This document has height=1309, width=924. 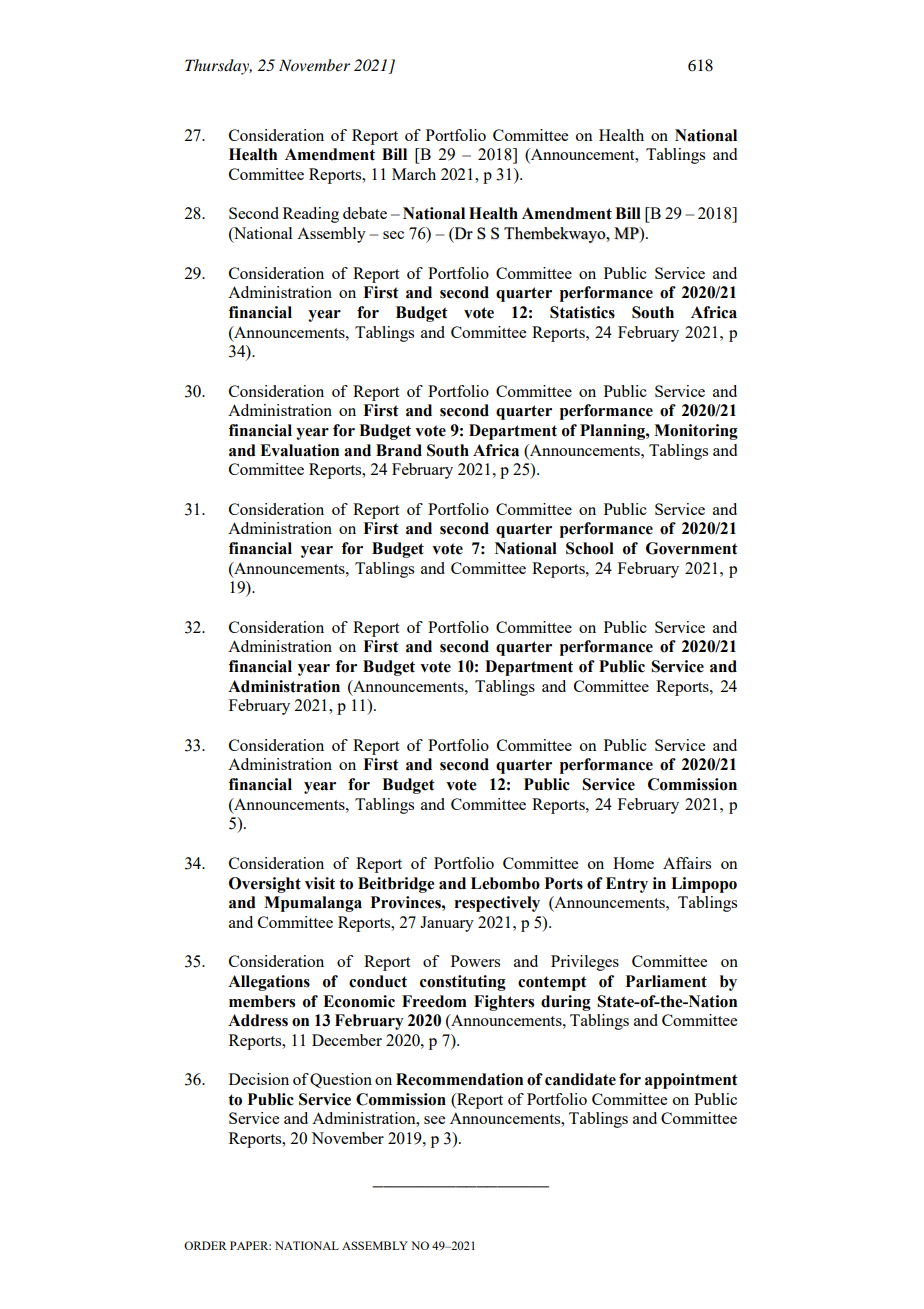 What do you see at coordinates (205, 1245) in the document?
I see `ORDER` at bounding box center [205, 1245].
